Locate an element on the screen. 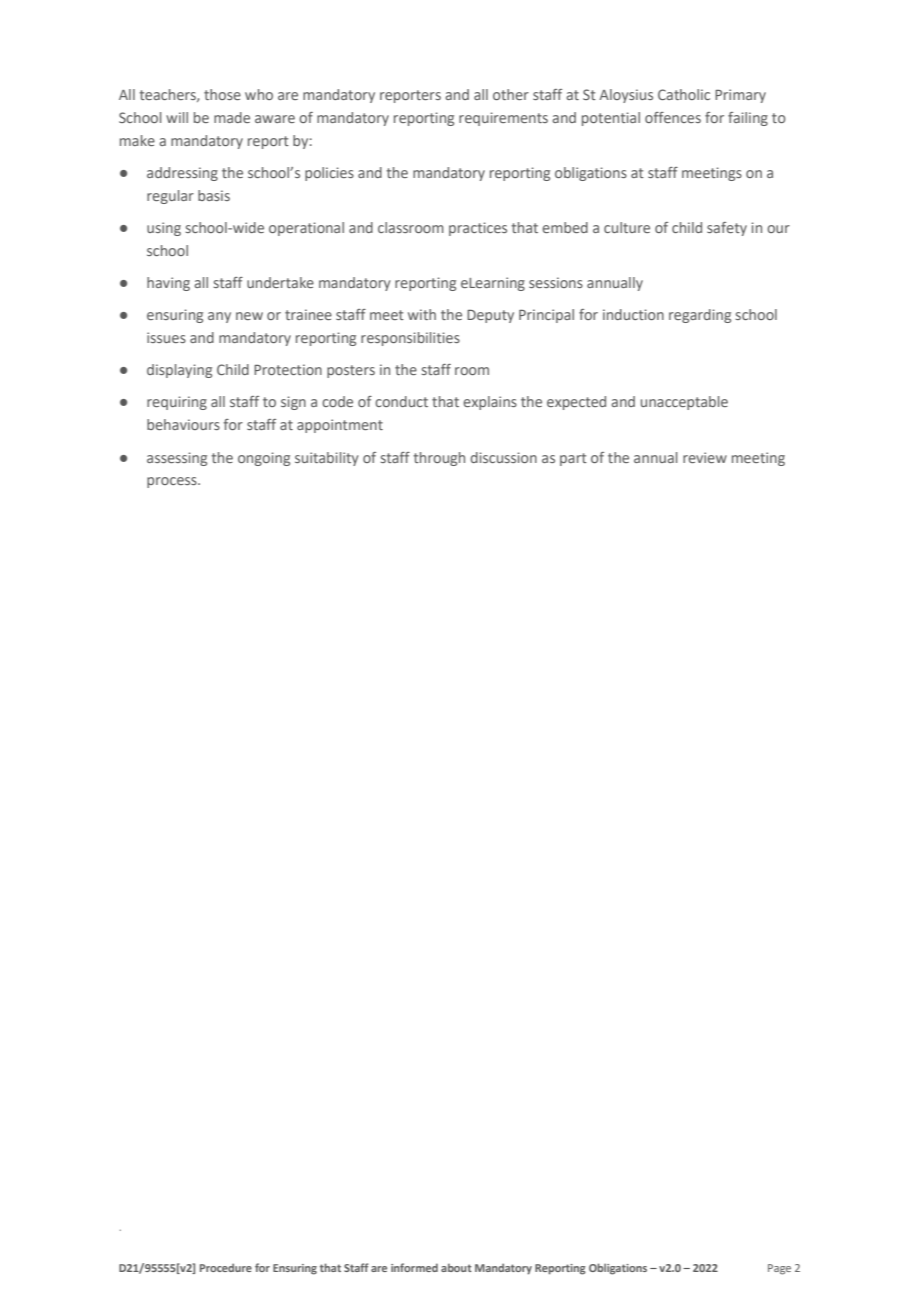 This screenshot has width=924, height=1307. made is located at coordinates (232, 117).
